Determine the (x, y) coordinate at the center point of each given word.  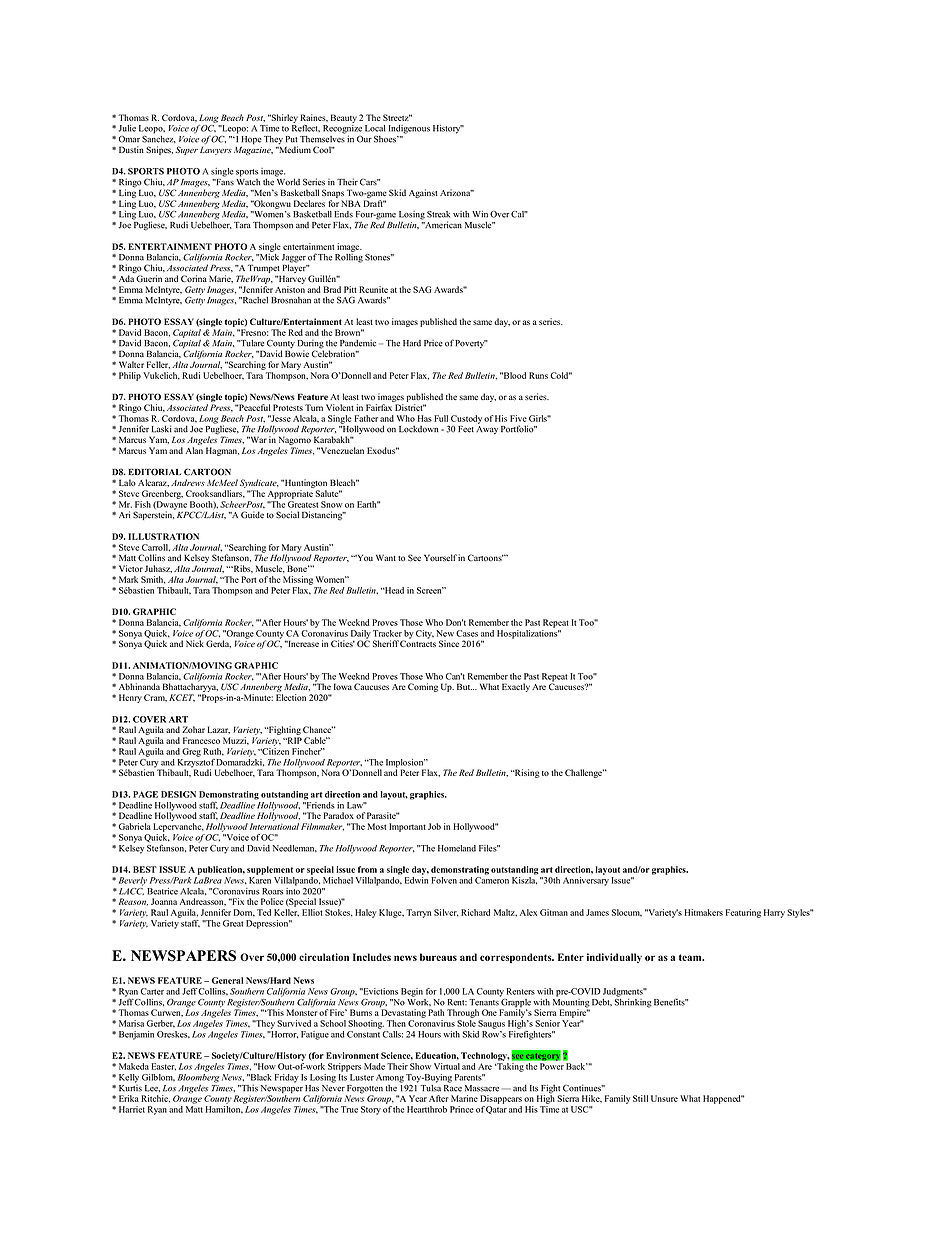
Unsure (664, 1098)
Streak (438, 214)
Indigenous (409, 129)
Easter (163, 1067)
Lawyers (216, 150)
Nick (195, 642)
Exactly (516, 687)
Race (453, 1088)
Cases (467, 633)
